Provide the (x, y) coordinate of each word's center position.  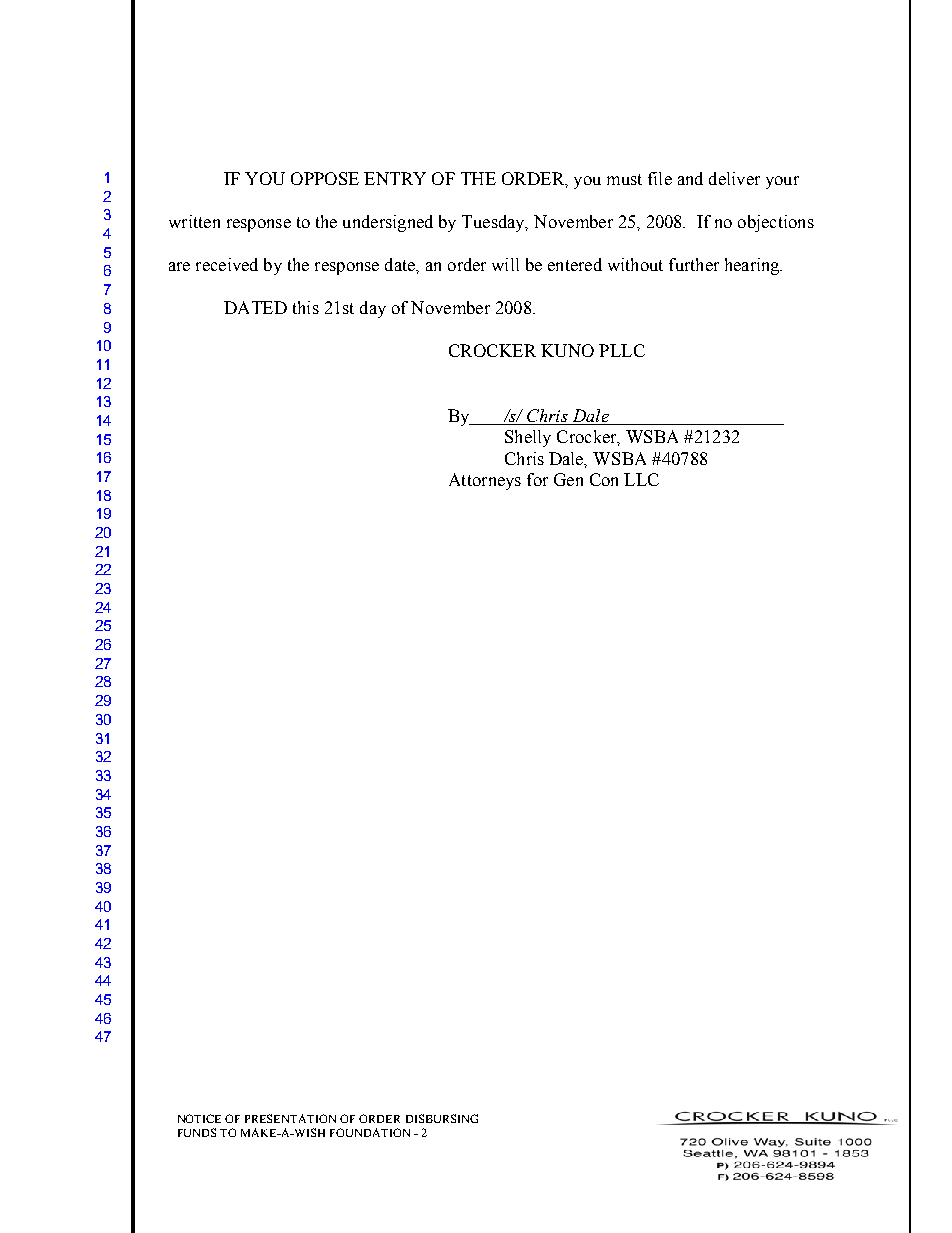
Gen (568, 479)
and (690, 178)
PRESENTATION (290, 1118)
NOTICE (199, 1118)
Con (604, 479)
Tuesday (494, 223)
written (194, 221)
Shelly (528, 438)
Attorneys (485, 481)
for (537, 479)
